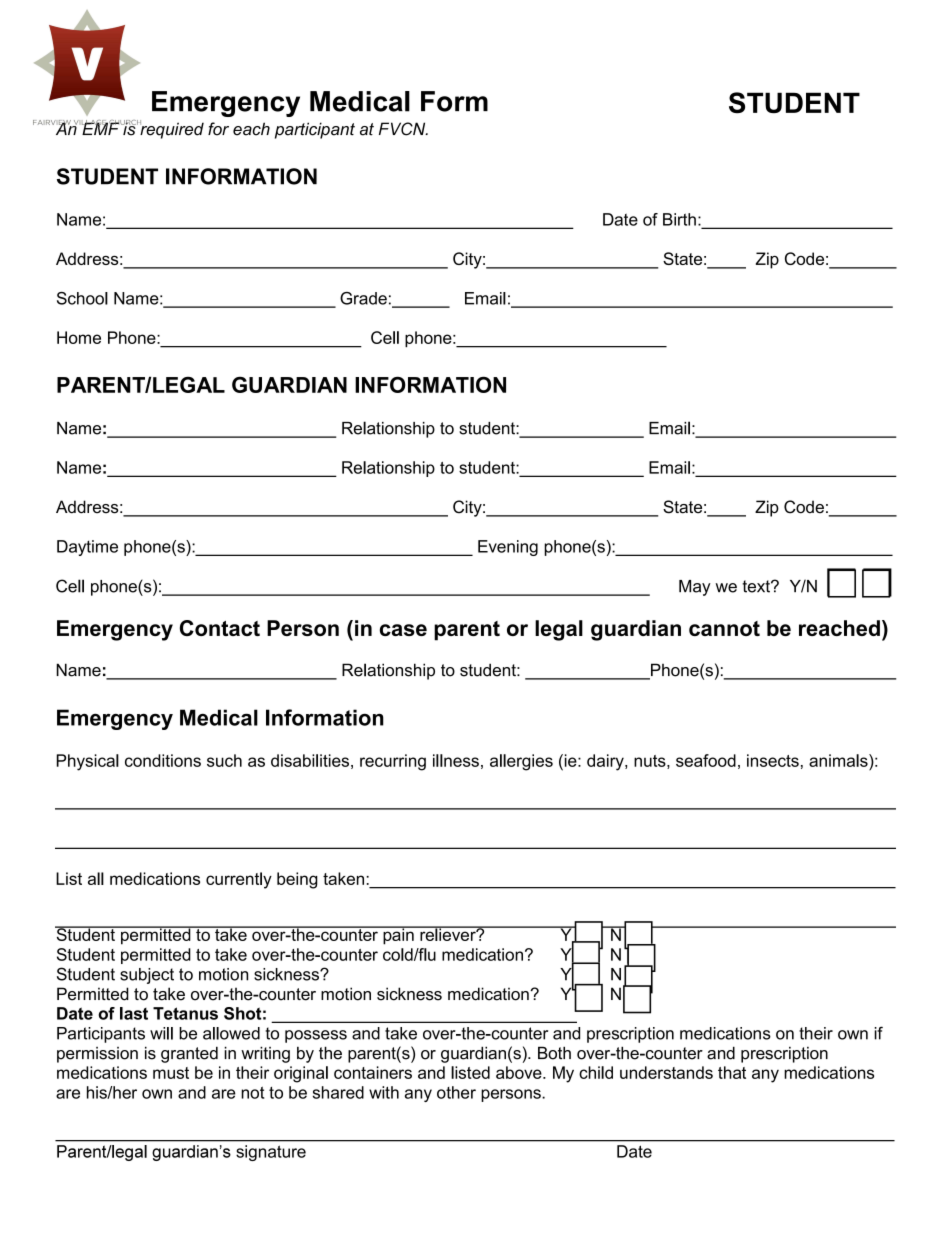 Image resolution: width=952 pixels, height=1233 pixels. What do you see at coordinates (82, 298) in the document?
I see `School` at bounding box center [82, 298].
